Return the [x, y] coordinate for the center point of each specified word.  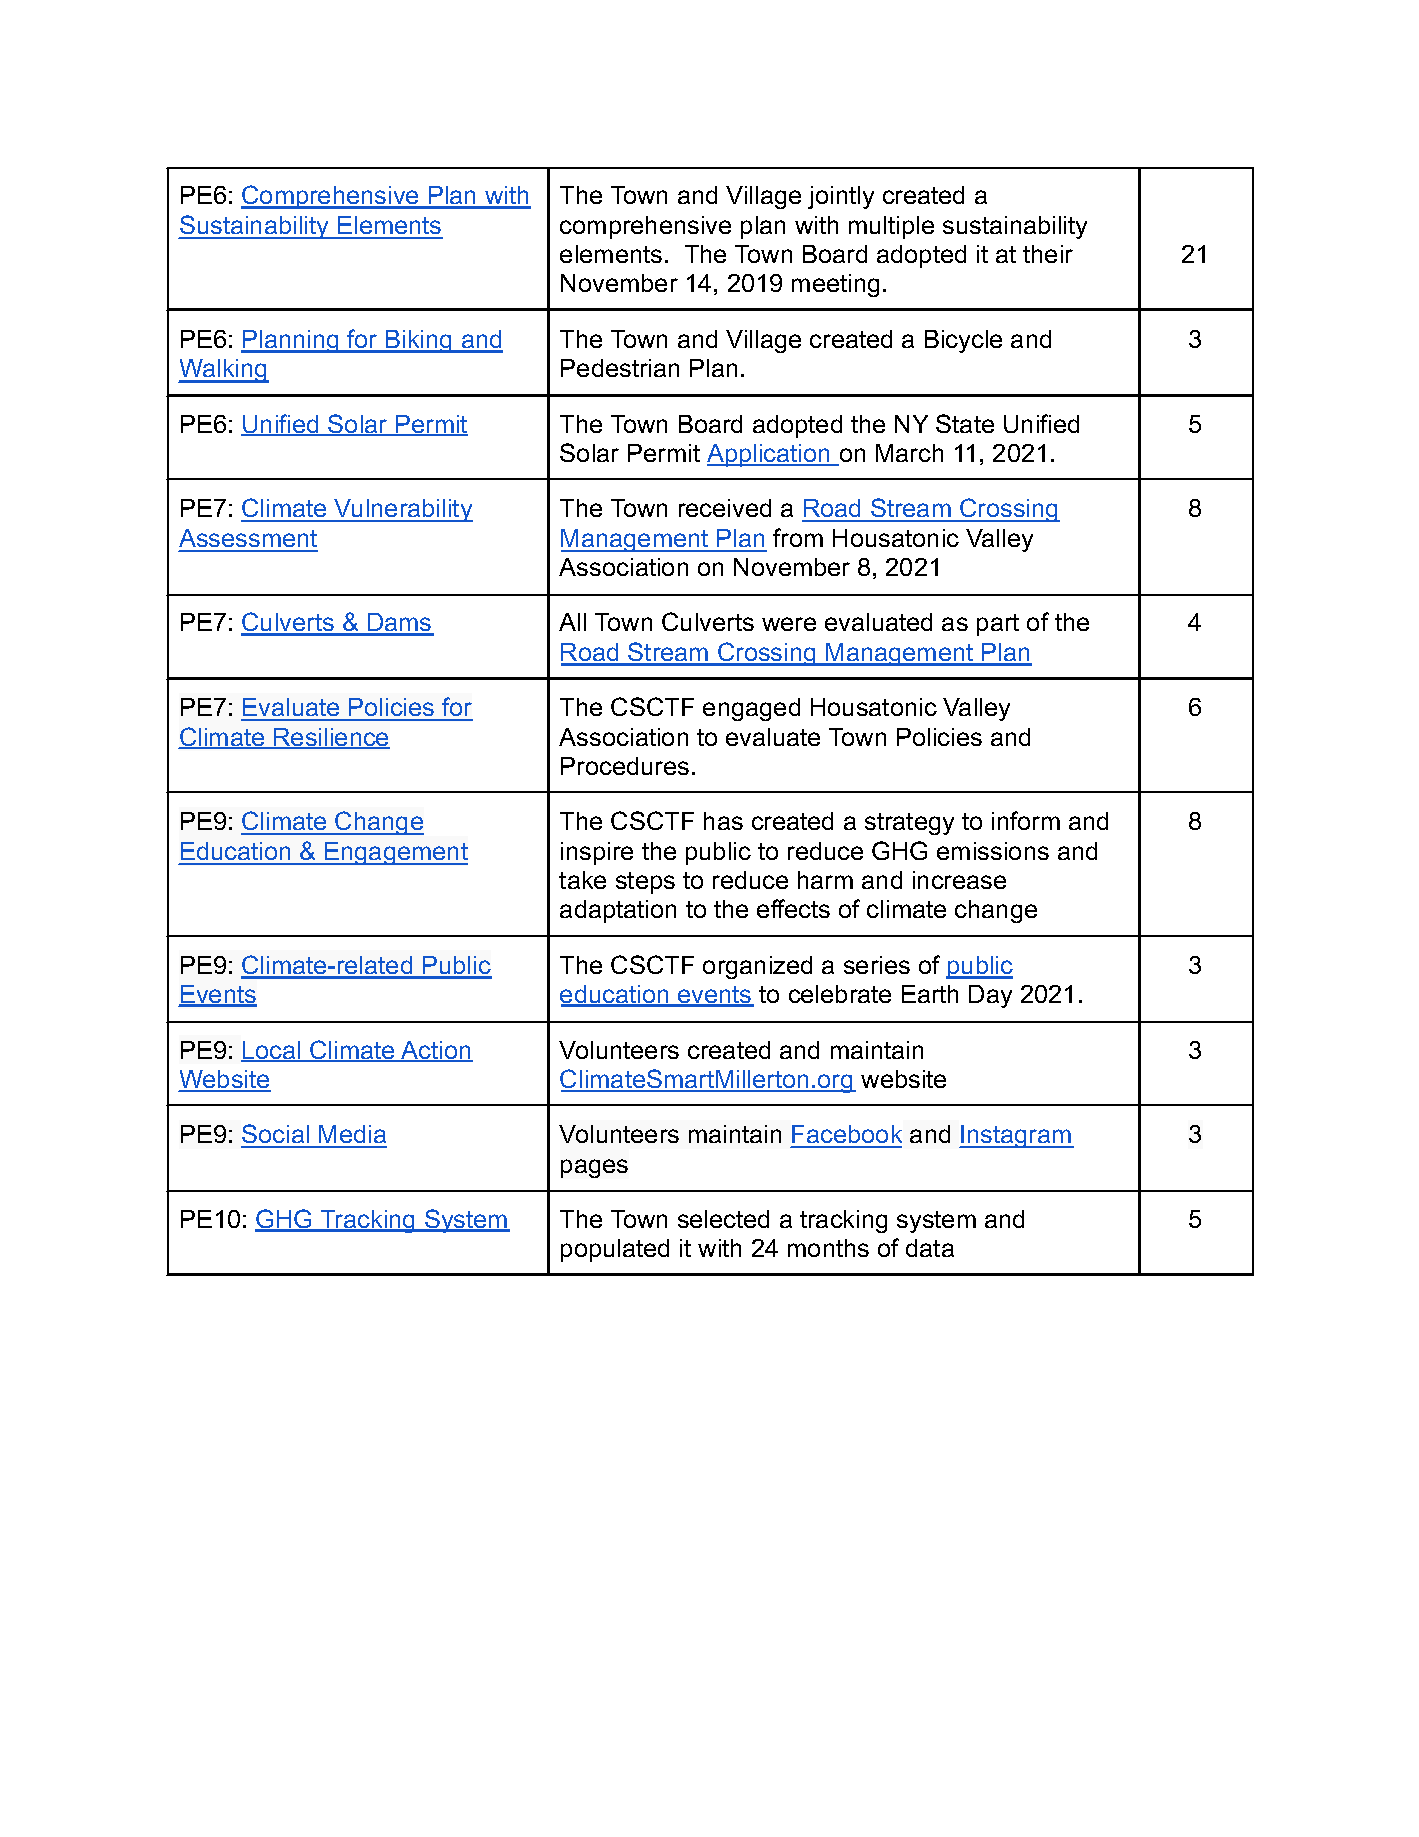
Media [352, 1136]
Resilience [331, 738]
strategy [909, 824]
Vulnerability [403, 510]
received [725, 508]
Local [272, 1051]
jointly [841, 197]
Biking [419, 341]
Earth [930, 994]
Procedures [625, 766]
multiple [891, 227]
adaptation [618, 911]
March [909, 453]
